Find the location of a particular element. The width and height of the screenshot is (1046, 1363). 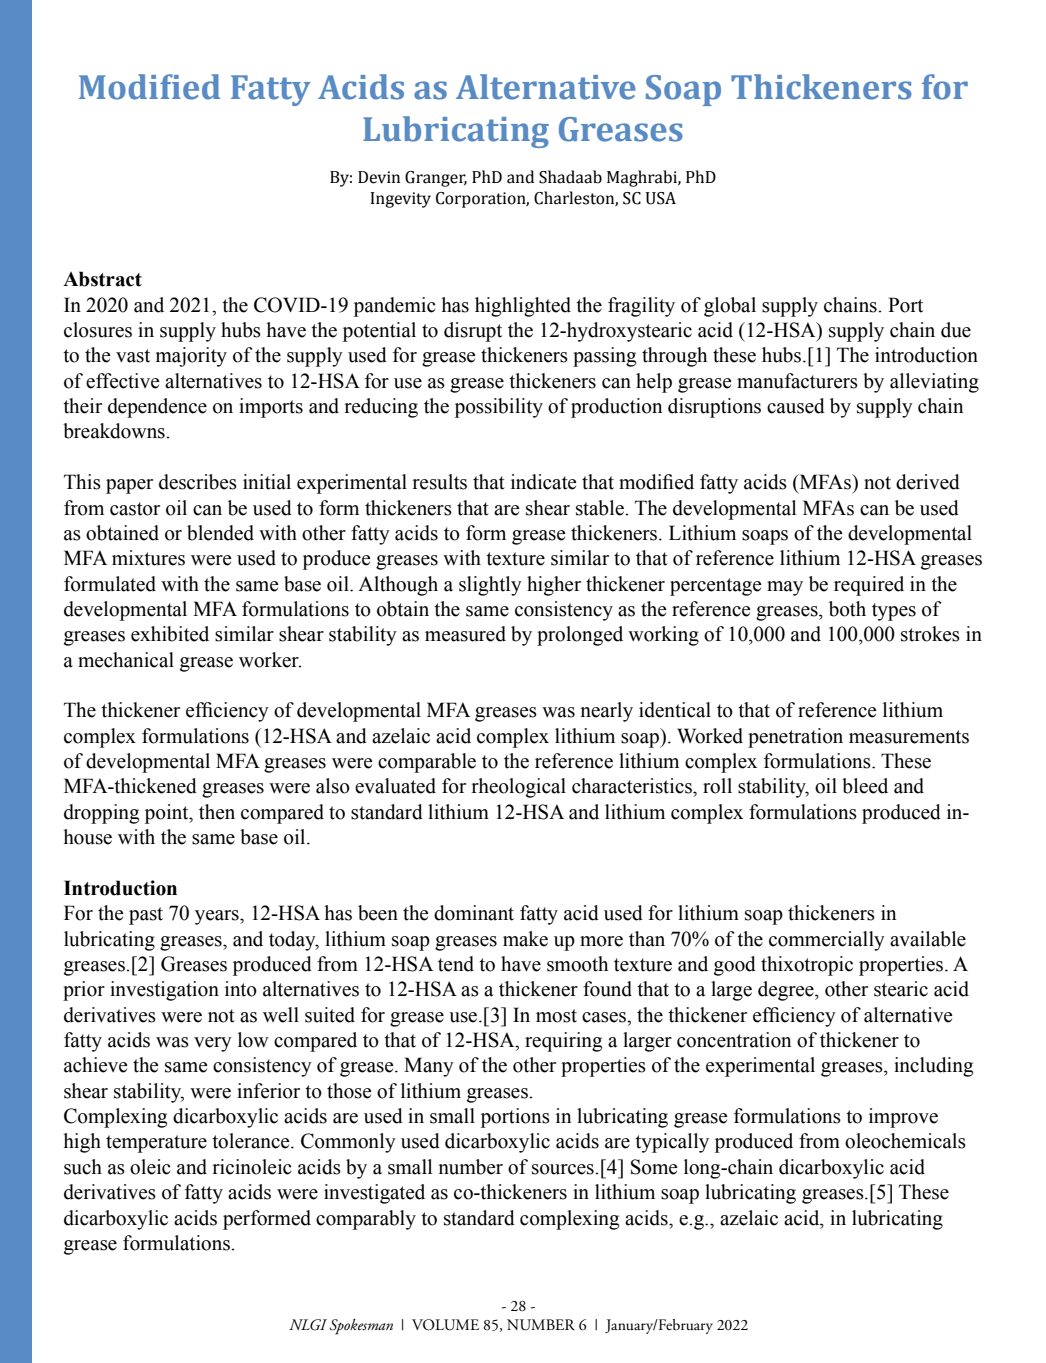

make is located at coordinates (525, 939).
